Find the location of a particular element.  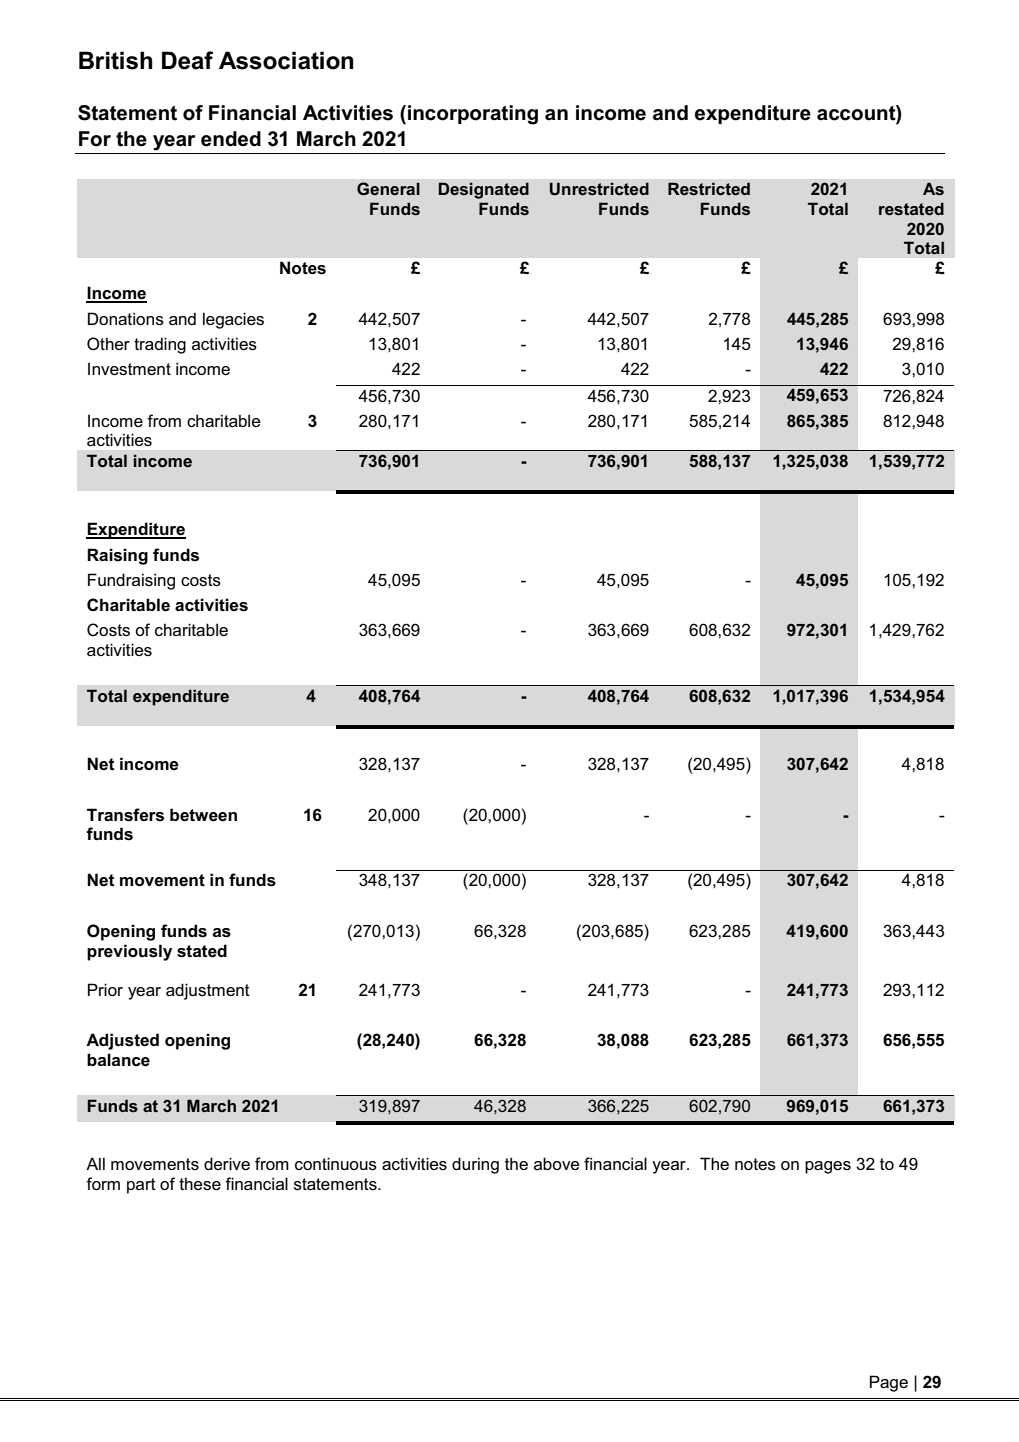

previously is located at coordinates (129, 952).
